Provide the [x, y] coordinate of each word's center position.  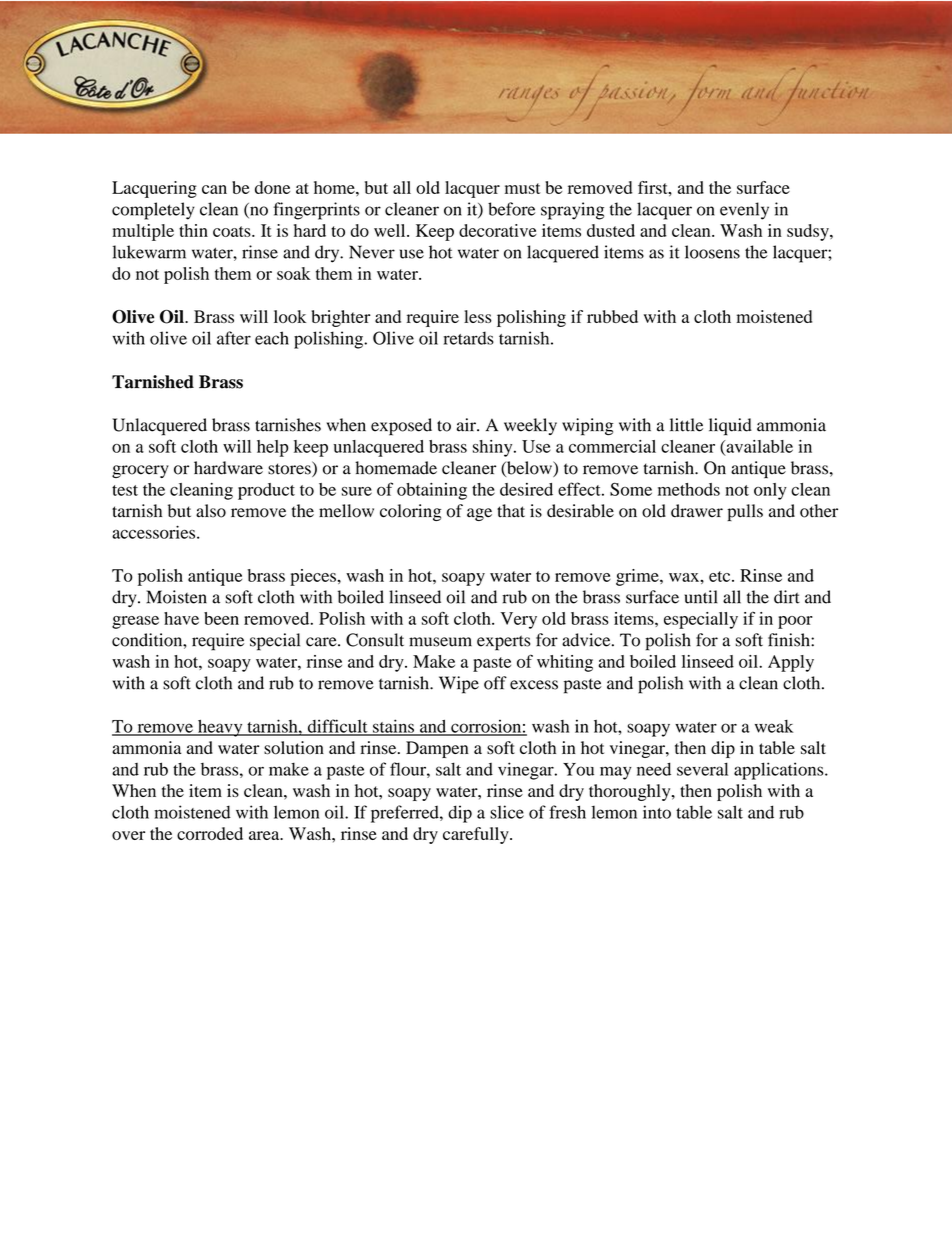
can [214, 189]
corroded [210, 833]
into [657, 812]
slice [507, 812]
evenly [744, 211]
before [511, 209]
